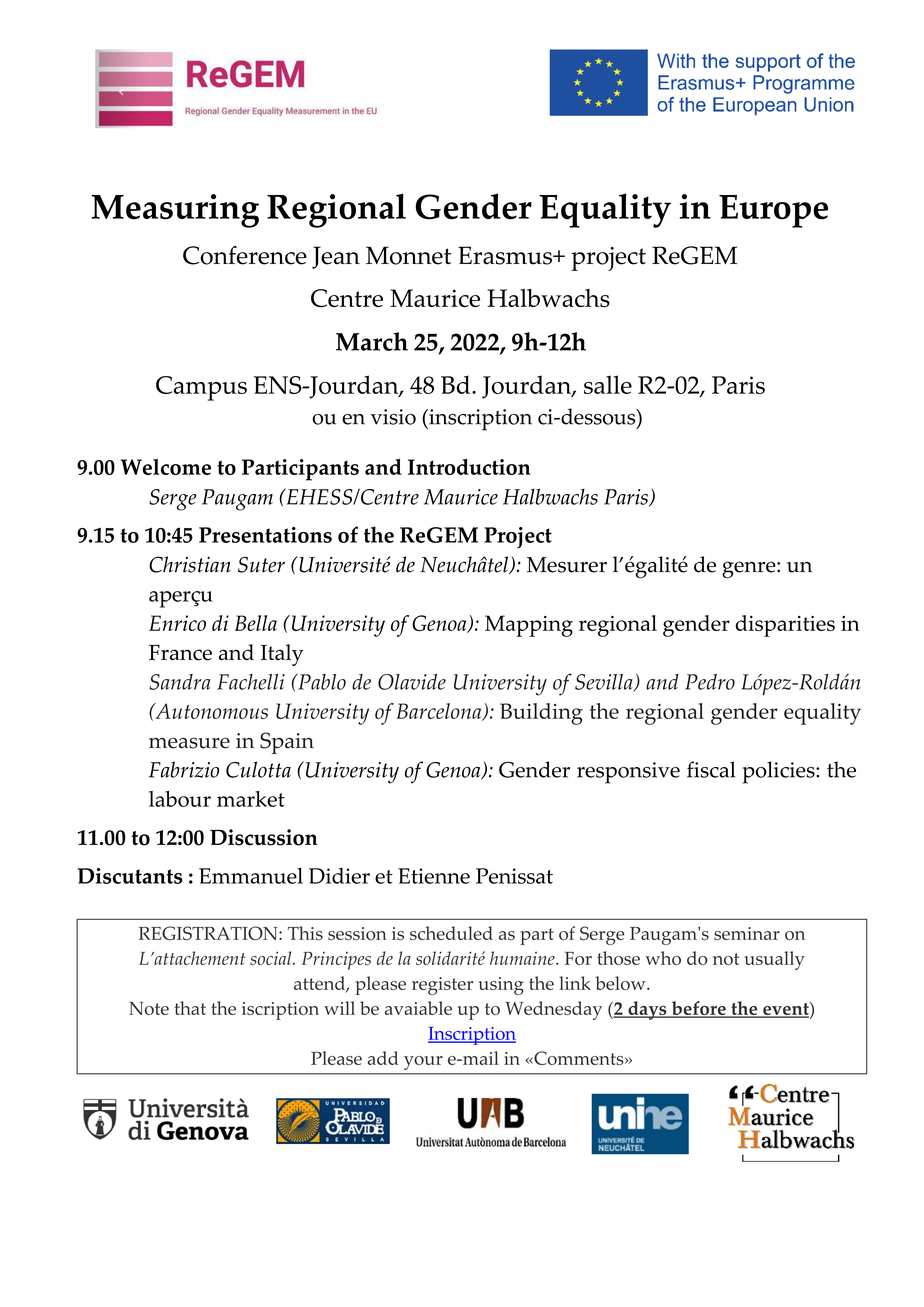 This screenshot has height=1307, width=924. What do you see at coordinates (608, 384) in the screenshot?
I see `salle` at bounding box center [608, 384].
